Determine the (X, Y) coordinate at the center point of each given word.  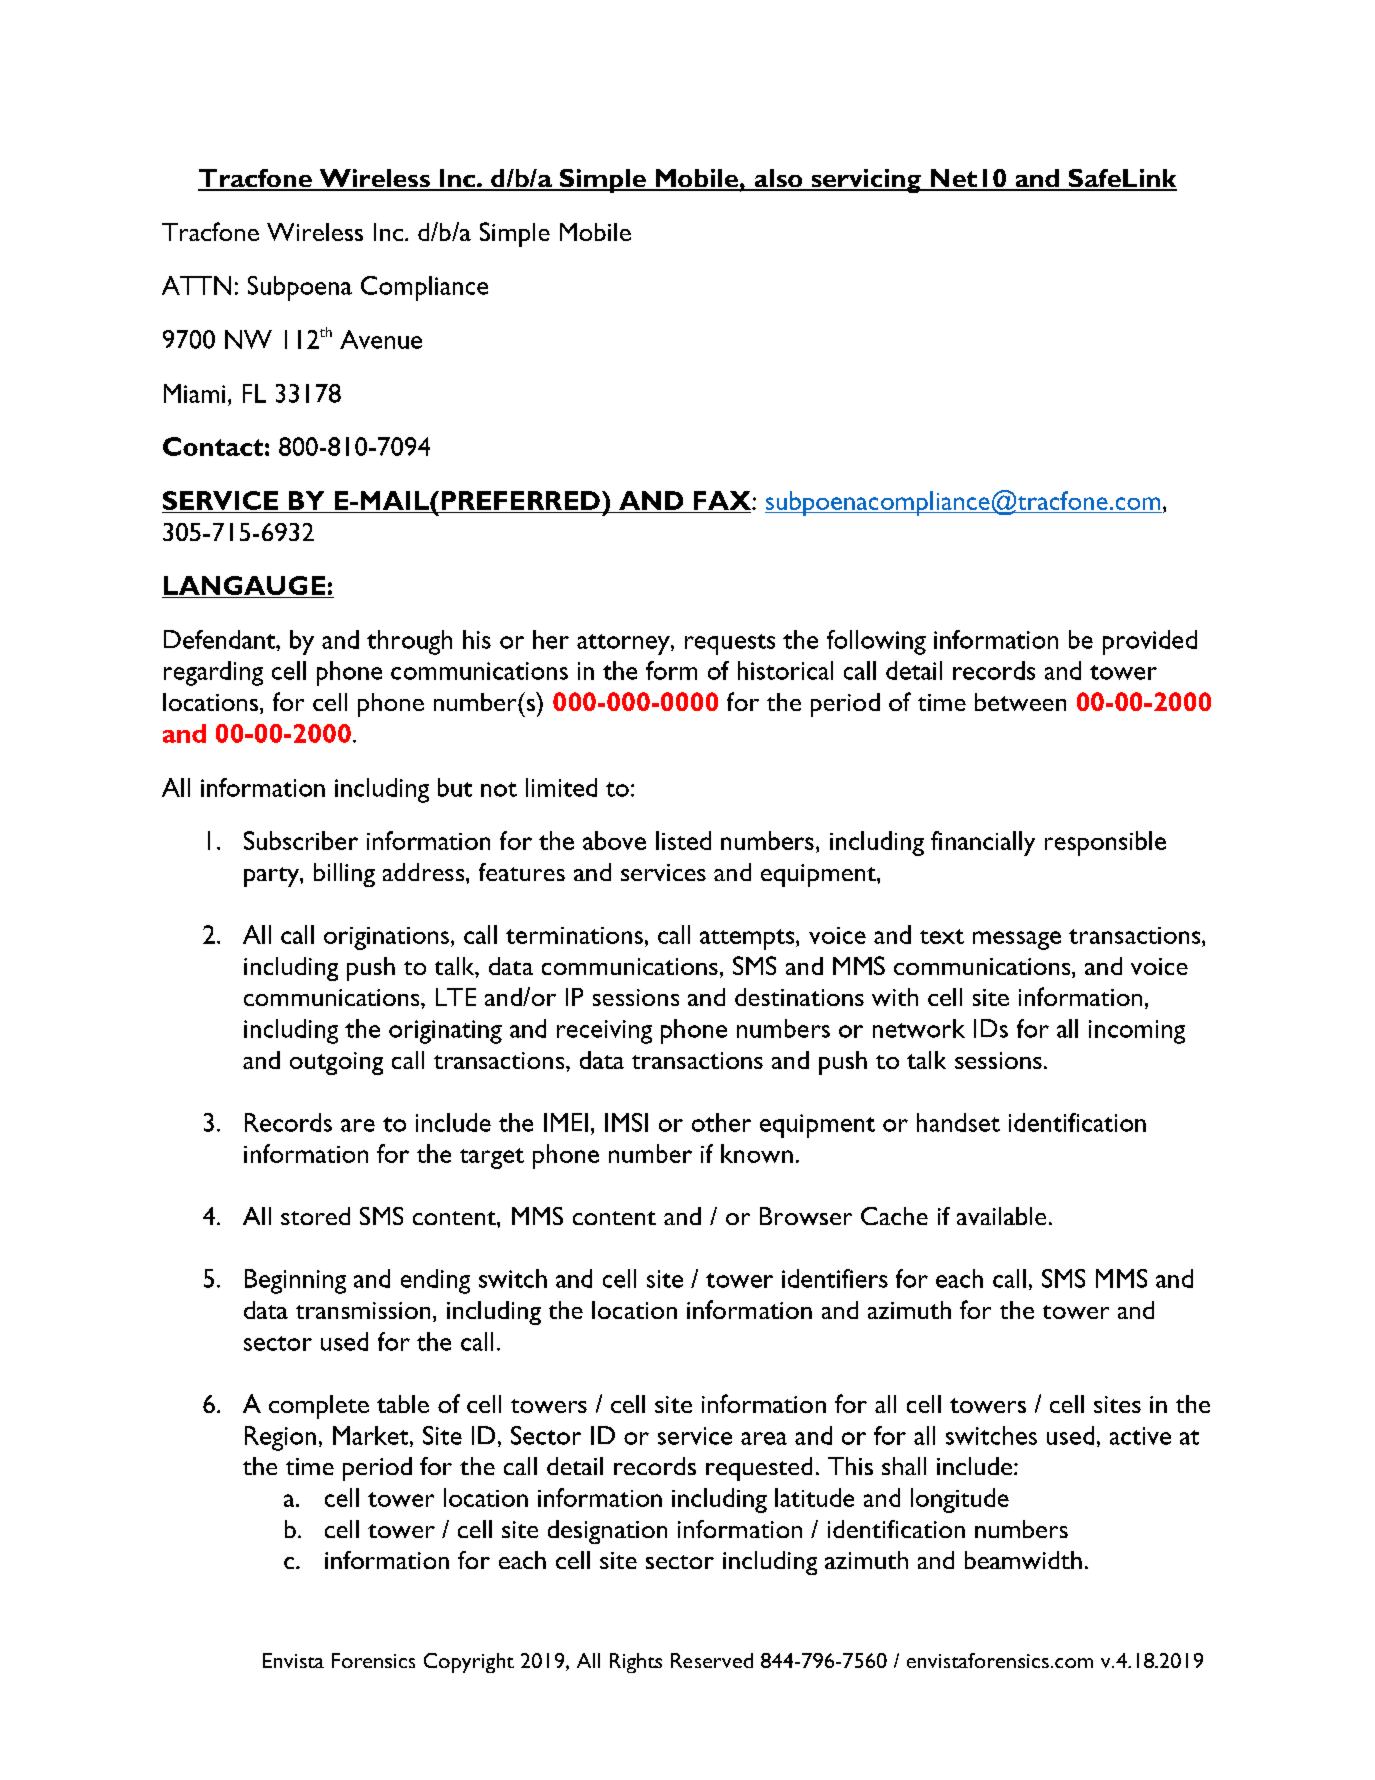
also (778, 179)
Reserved (712, 1660)
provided (1150, 642)
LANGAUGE (244, 585)
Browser (806, 1216)
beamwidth (1023, 1560)
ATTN (196, 285)
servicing (866, 181)
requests (730, 644)
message (1017, 940)
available (1001, 1216)
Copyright (469, 1663)
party (272, 877)
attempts (748, 939)
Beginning (295, 1281)
